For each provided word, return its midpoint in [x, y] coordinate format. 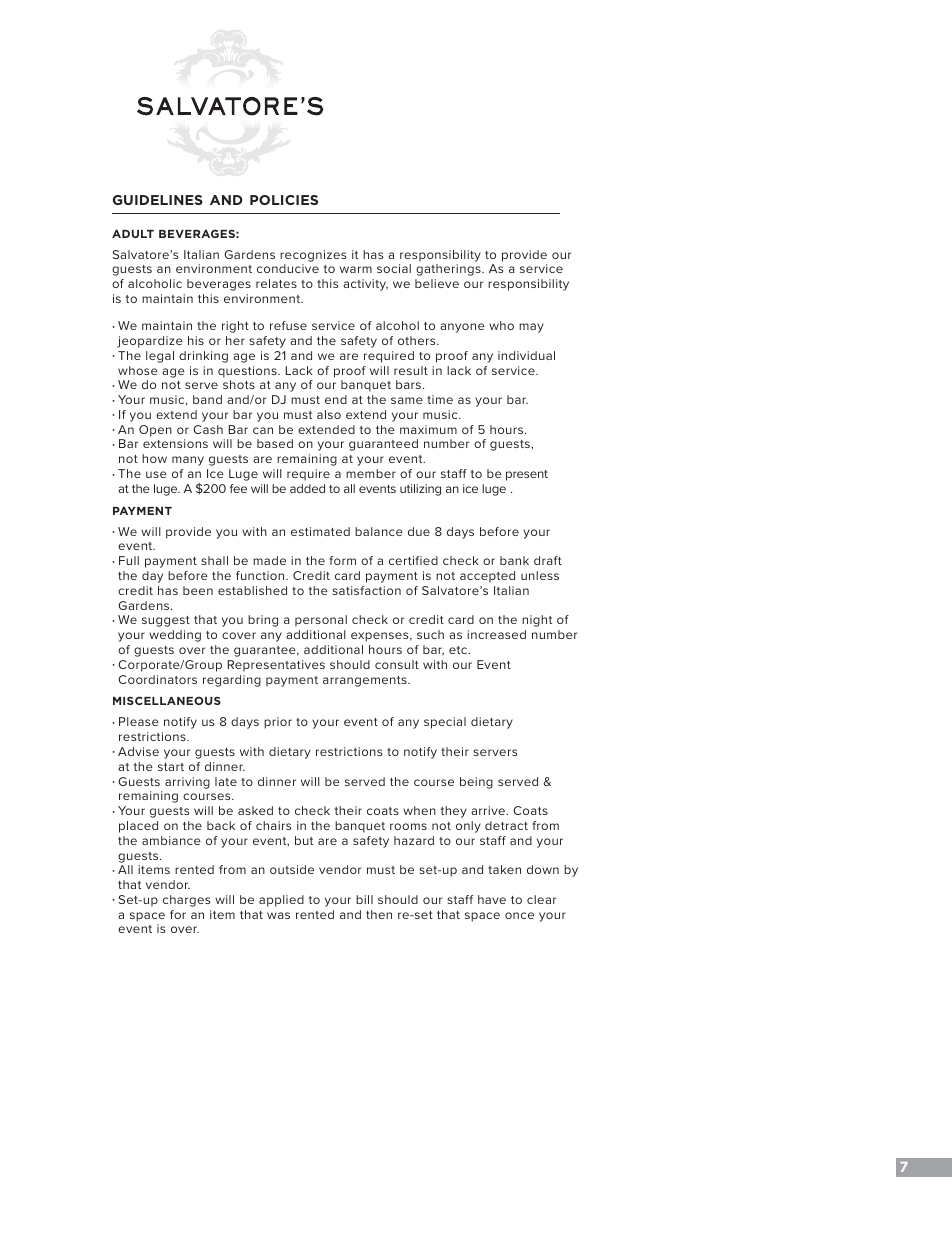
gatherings [449, 270]
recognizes [313, 256]
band [207, 399]
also [329, 414]
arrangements [366, 681]
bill [364, 899]
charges [186, 901]
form [342, 560]
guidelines [158, 200]
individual [526, 355]
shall [214, 560]
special [445, 723]
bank [514, 560]
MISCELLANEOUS [167, 700]
